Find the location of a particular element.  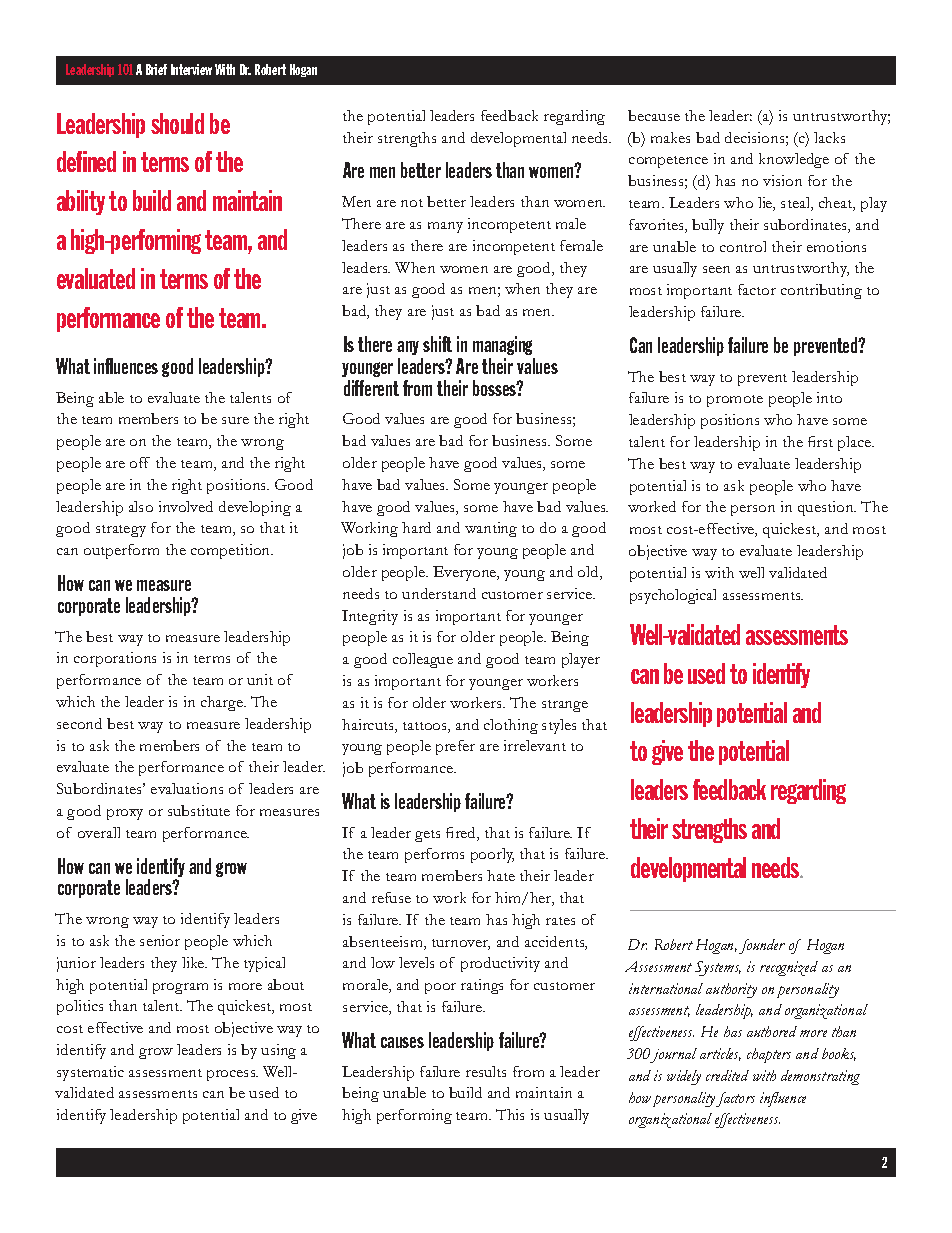

lacks is located at coordinates (829, 137).
